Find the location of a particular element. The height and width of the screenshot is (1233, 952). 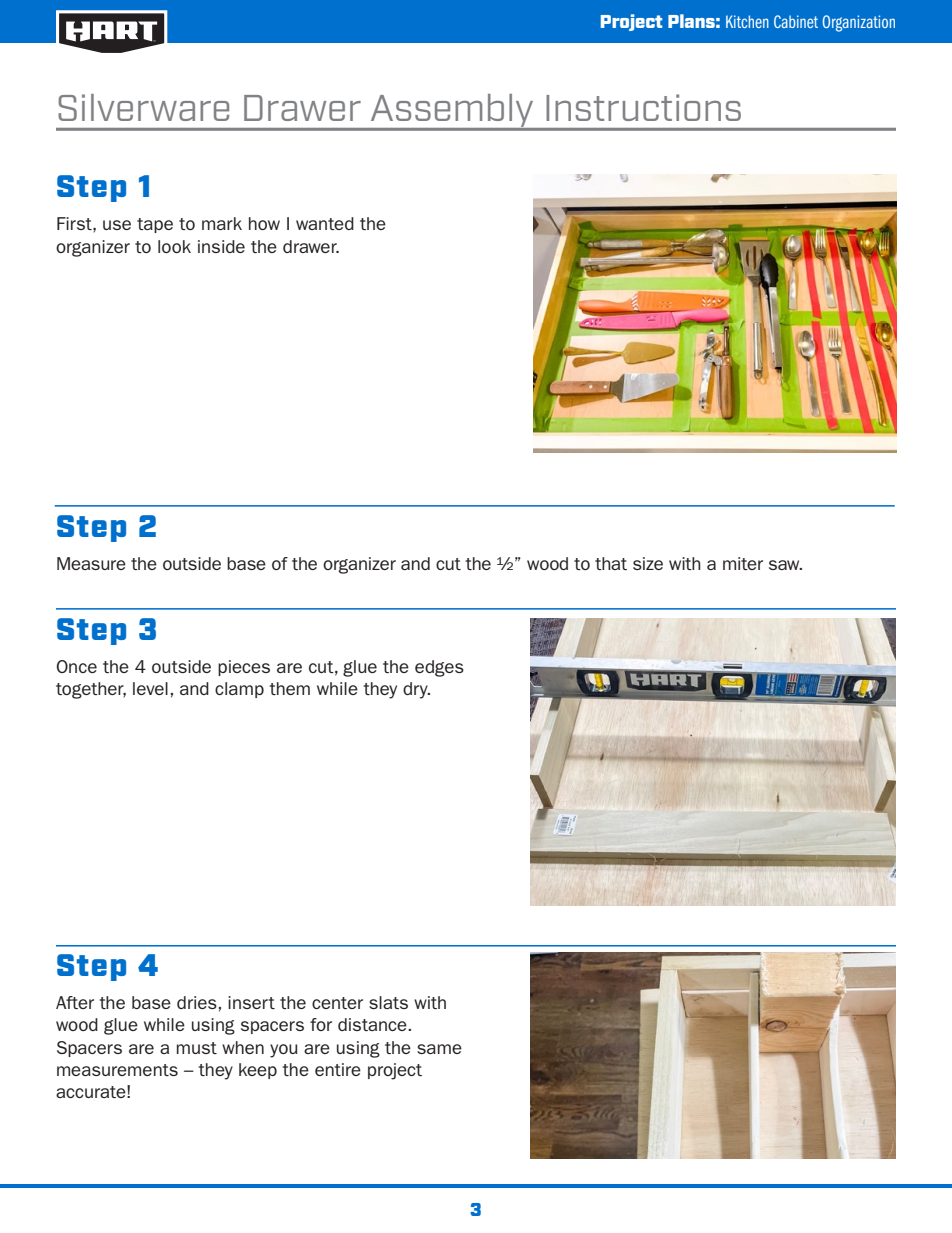

saw is located at coordinates (785, 565).
